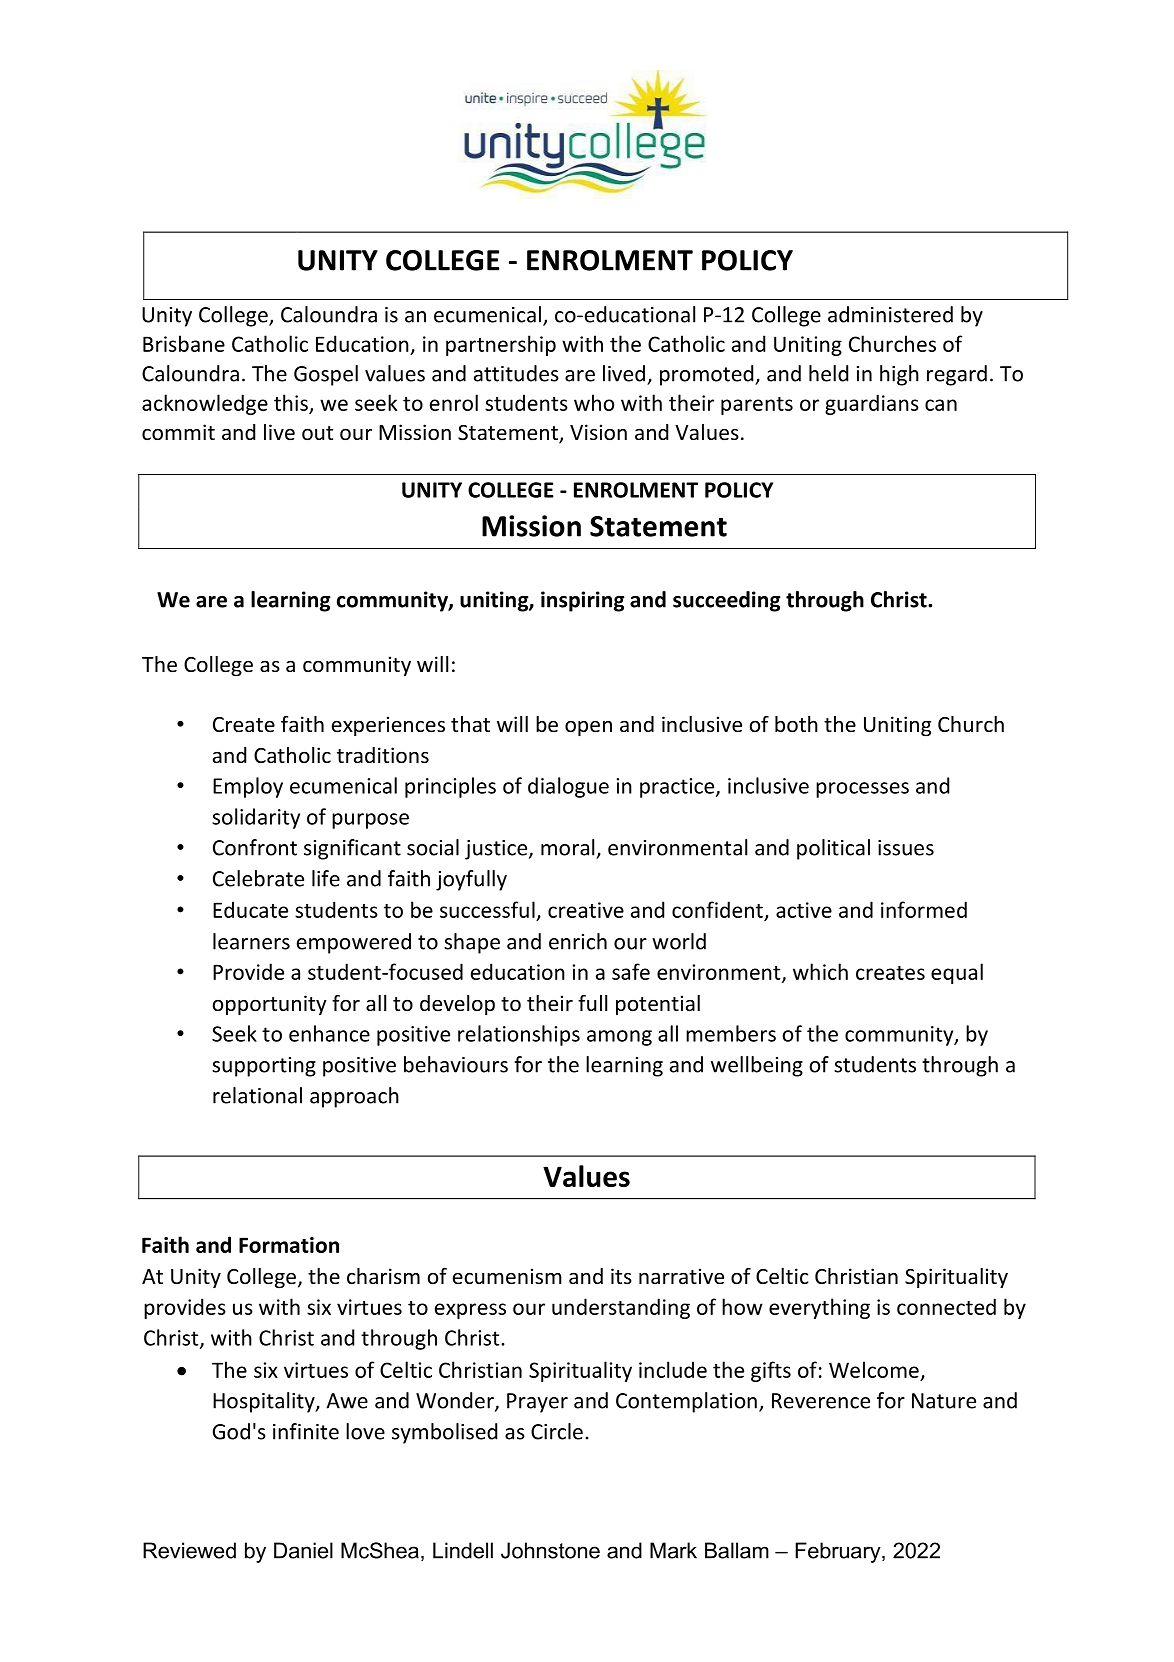  Describe the element at coordinates (828, 373) in the page. I see `held` at that location.
